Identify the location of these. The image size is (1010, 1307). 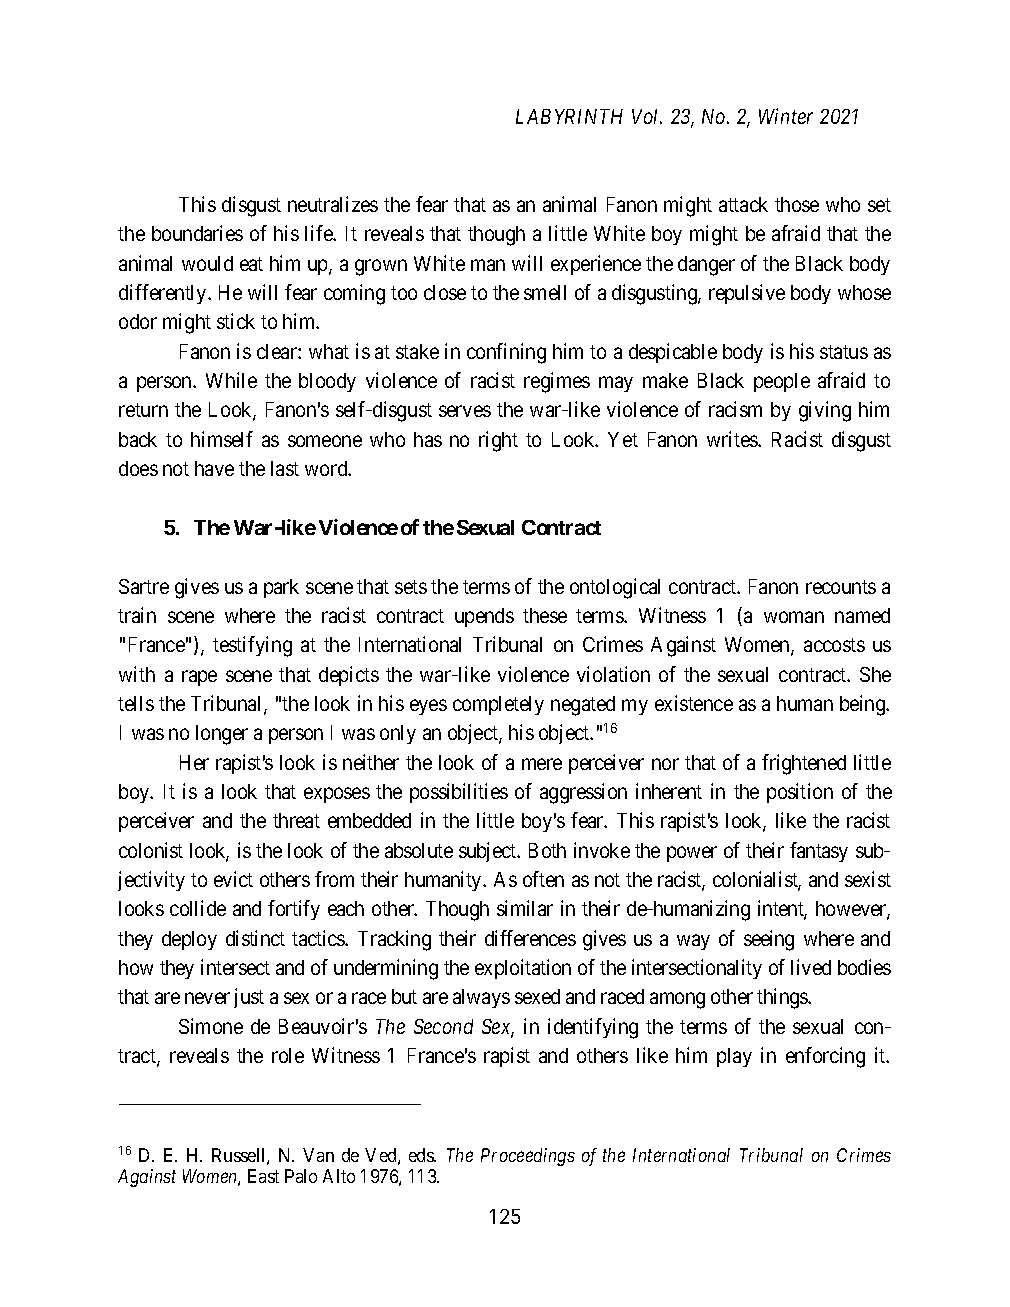
(545, 615).
